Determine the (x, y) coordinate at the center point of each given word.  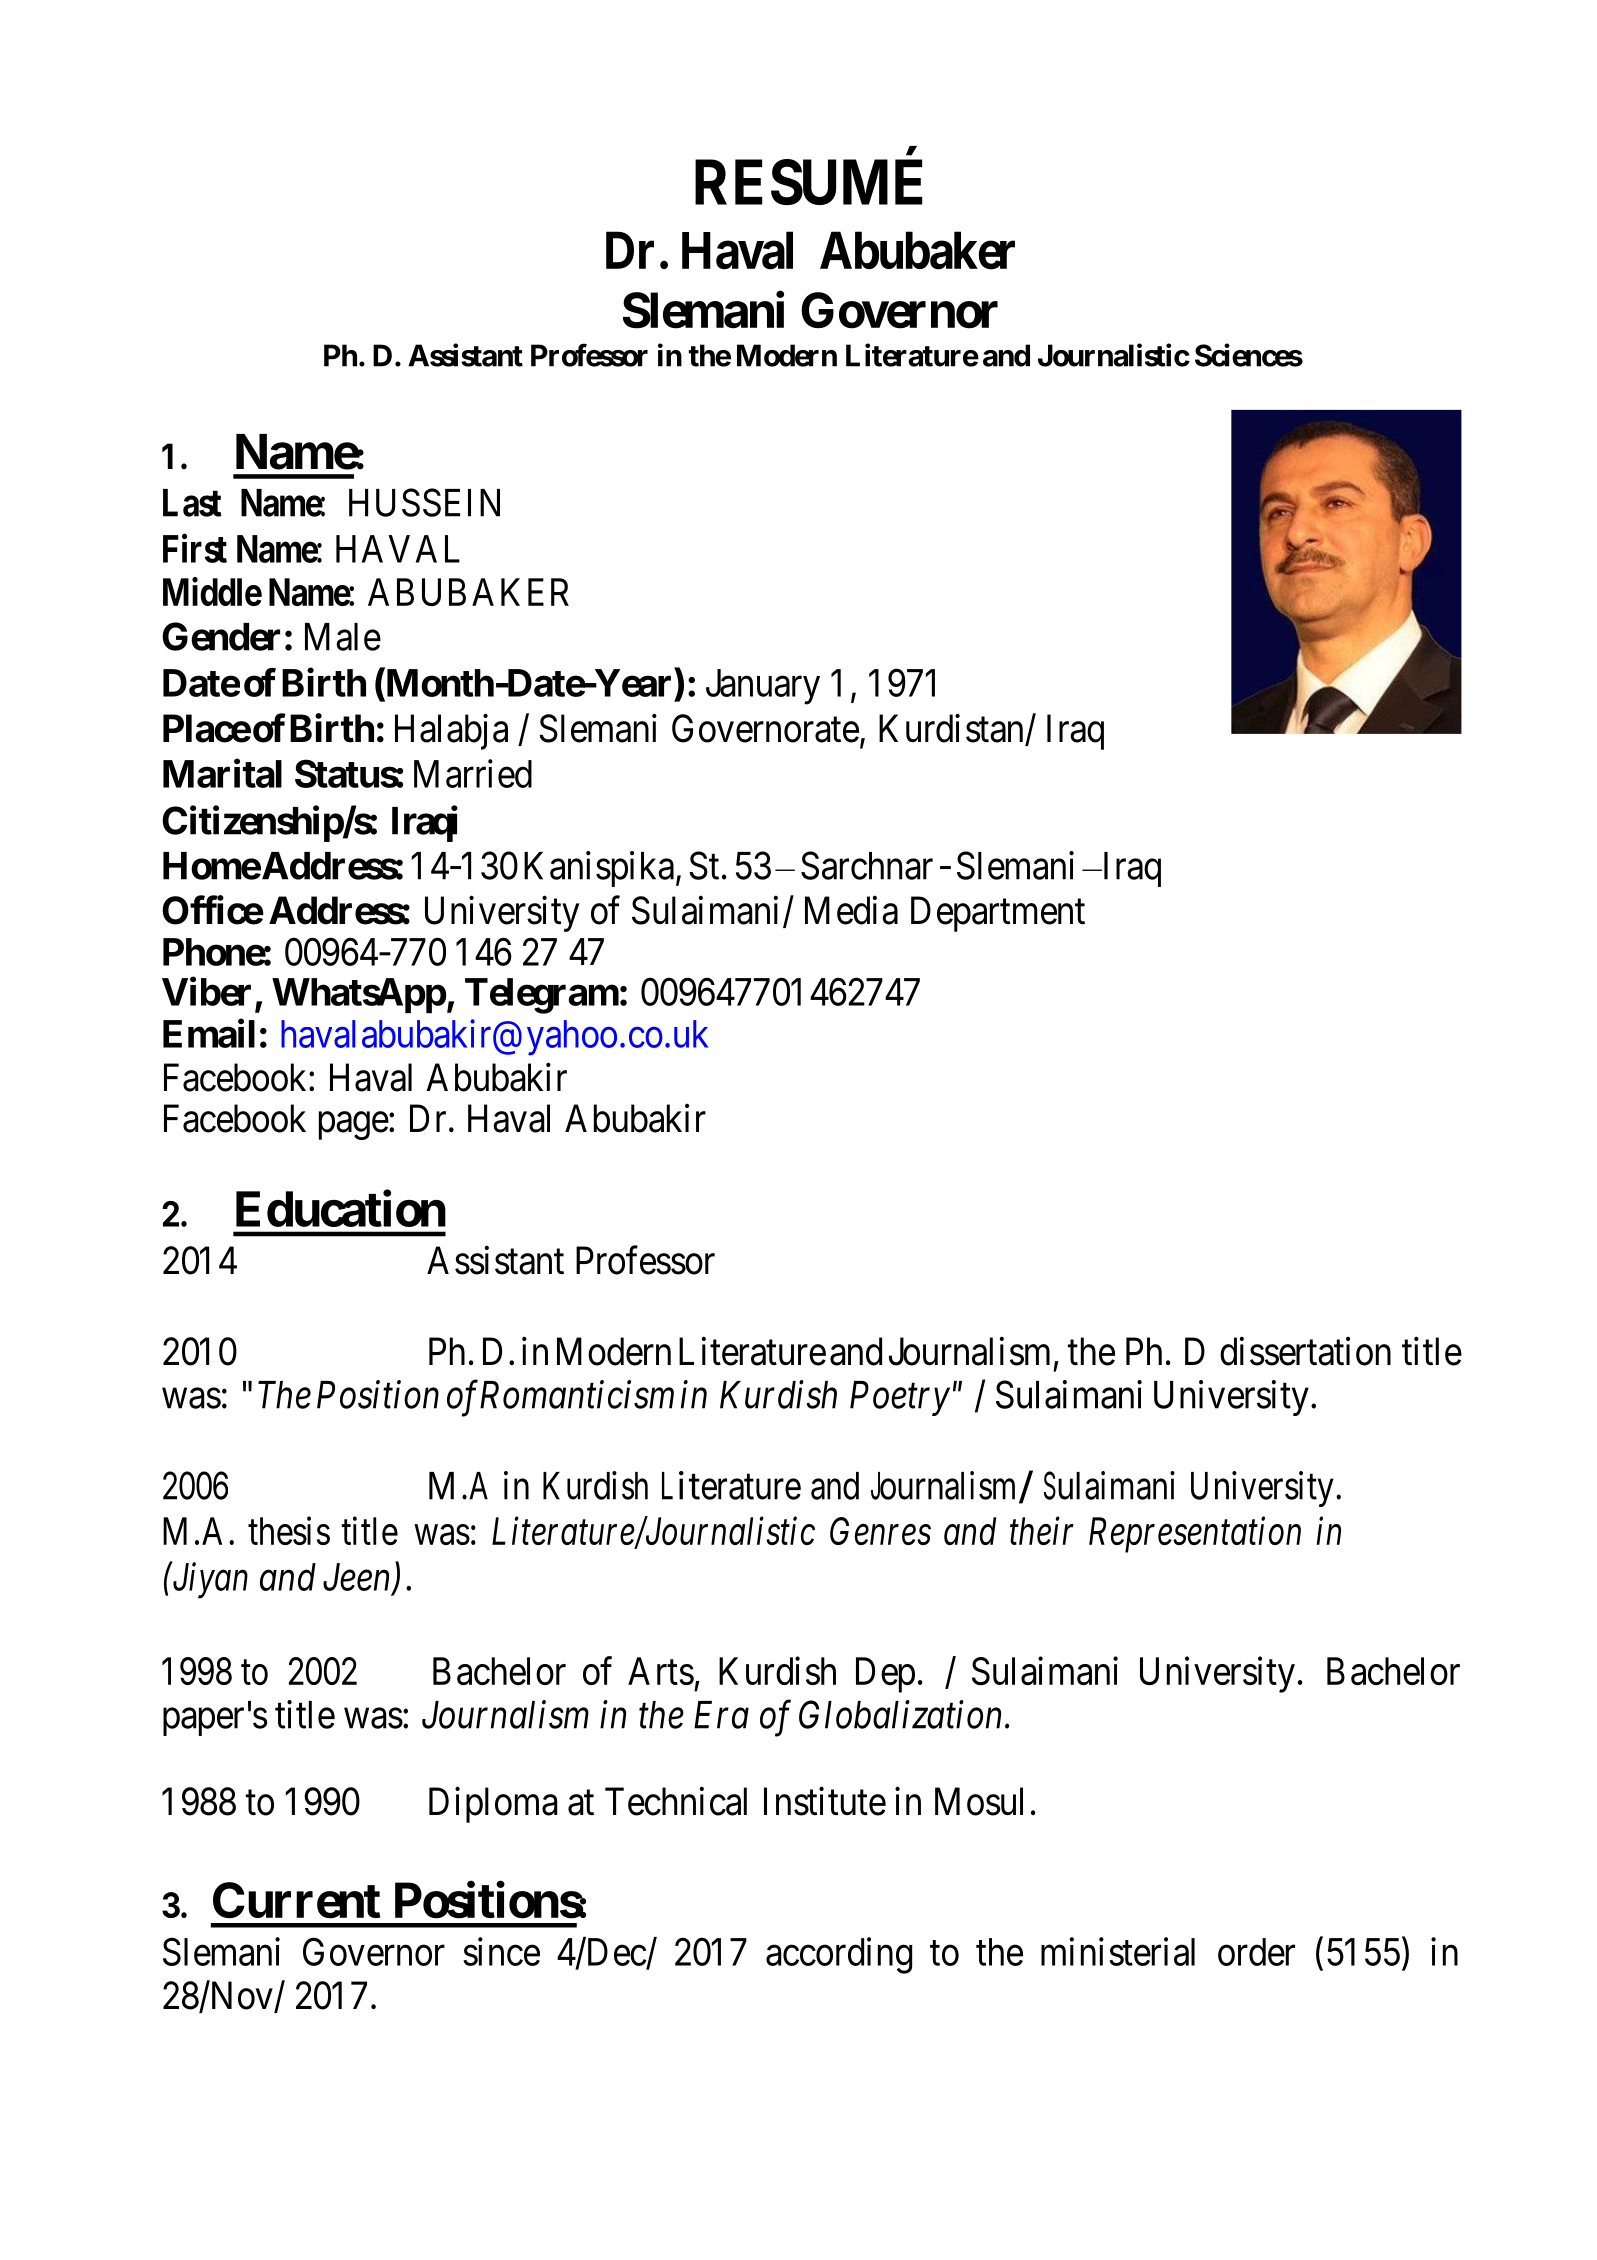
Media (851, 910)
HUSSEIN (424, 502)
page (354, 1126)
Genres (880, 1531)
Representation (1195, 1535)
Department (998, 914)
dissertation (1305, 1351)
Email (209, 1033)
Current (296, 1900)
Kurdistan (952, 729)
